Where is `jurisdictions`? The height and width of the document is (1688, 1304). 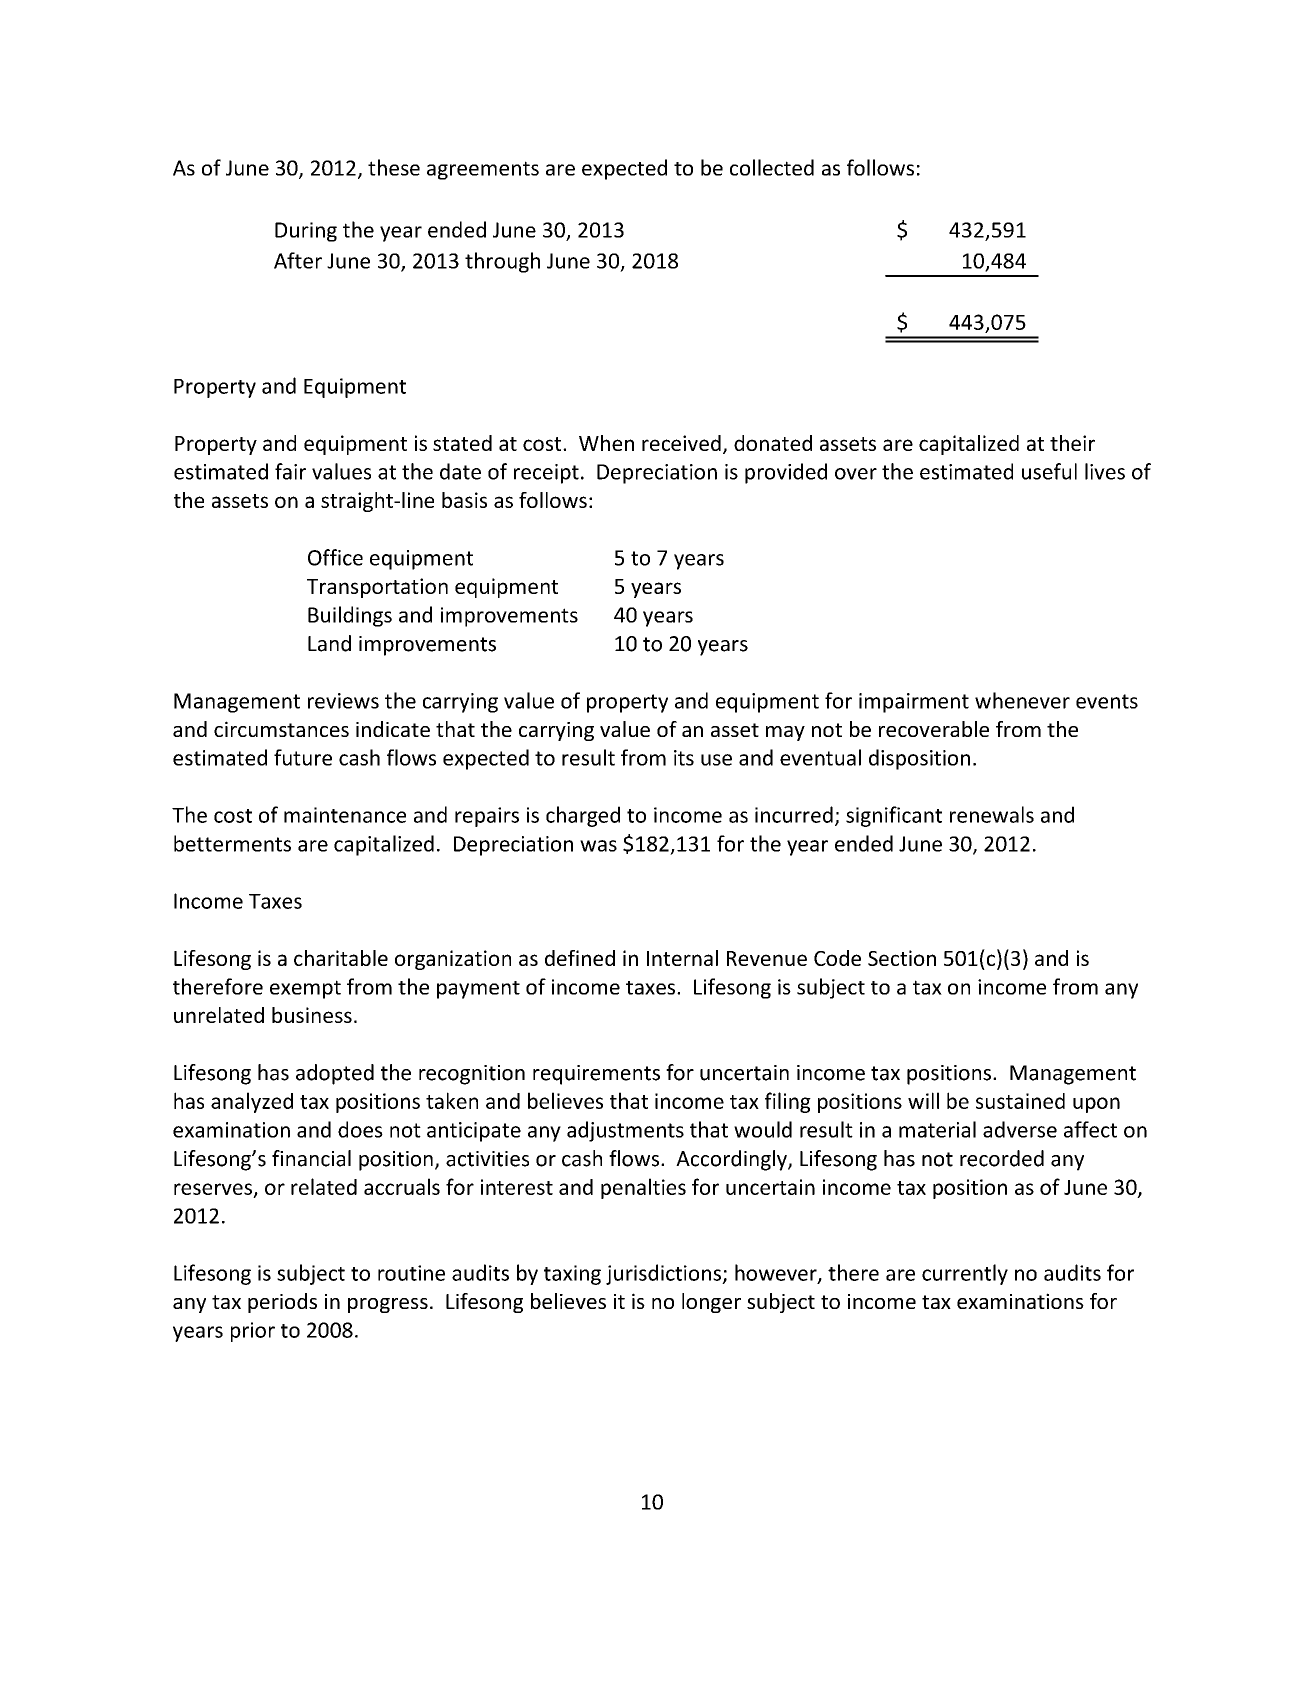
jurisdictions is located at coordinates (664, 1274).
